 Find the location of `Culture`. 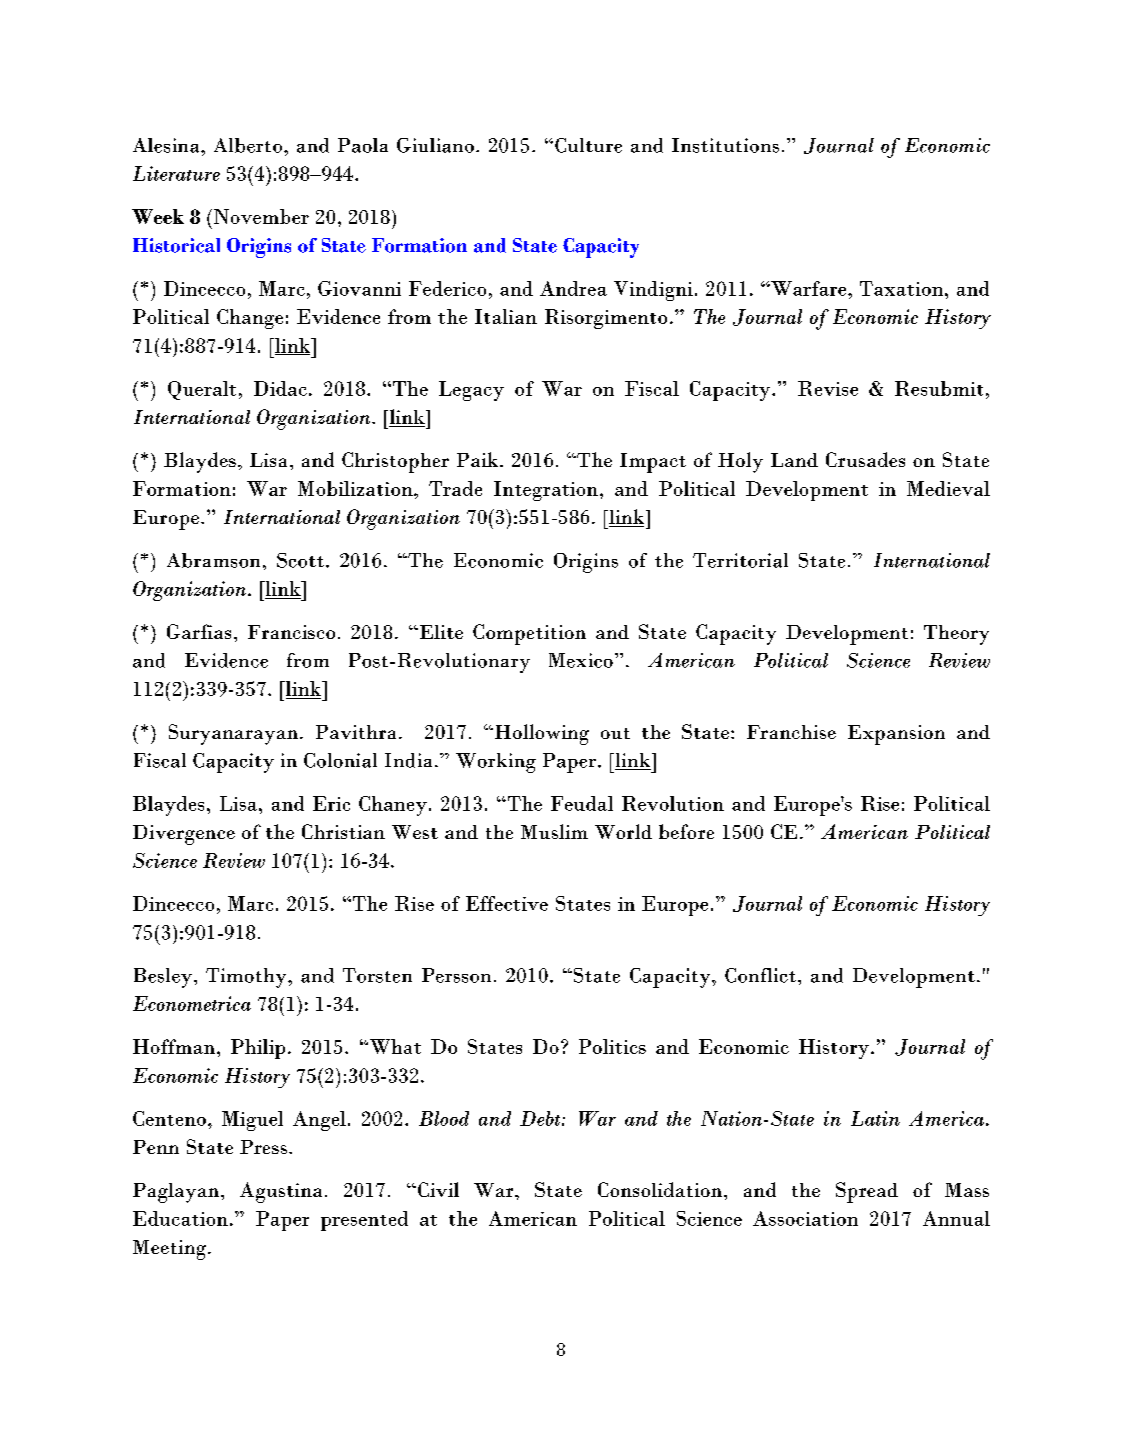

Culture is located at coordinates (588, 145).
